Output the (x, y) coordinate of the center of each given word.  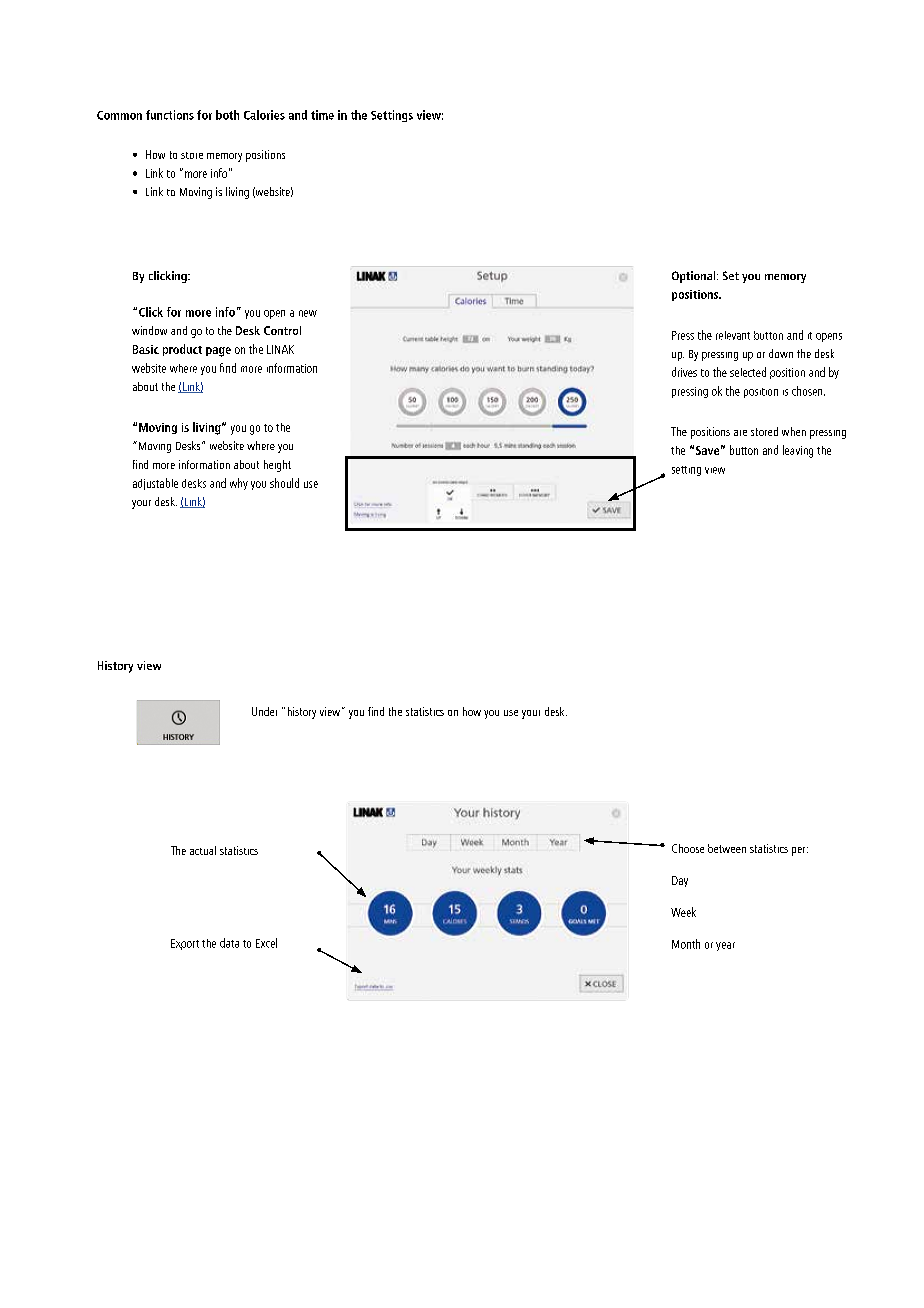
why (239, 484)
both (227, 115)
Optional (695, 277)
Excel (266, 943)
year (725, 946)
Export (185, 944)
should (284, 483)
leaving (798, 451)
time (322, 115)
